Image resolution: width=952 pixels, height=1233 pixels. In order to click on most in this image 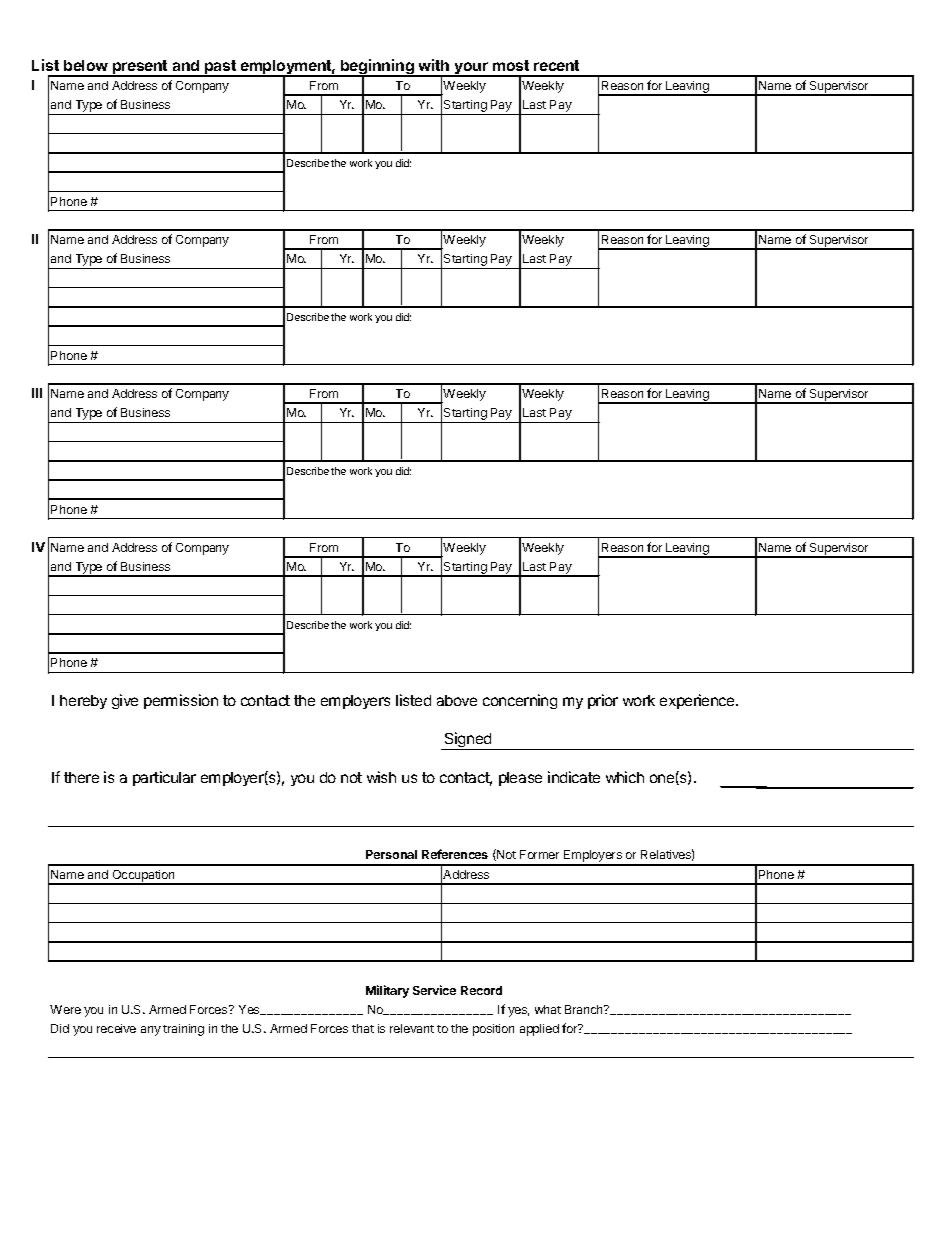, I will do `click(511, 65)`.
